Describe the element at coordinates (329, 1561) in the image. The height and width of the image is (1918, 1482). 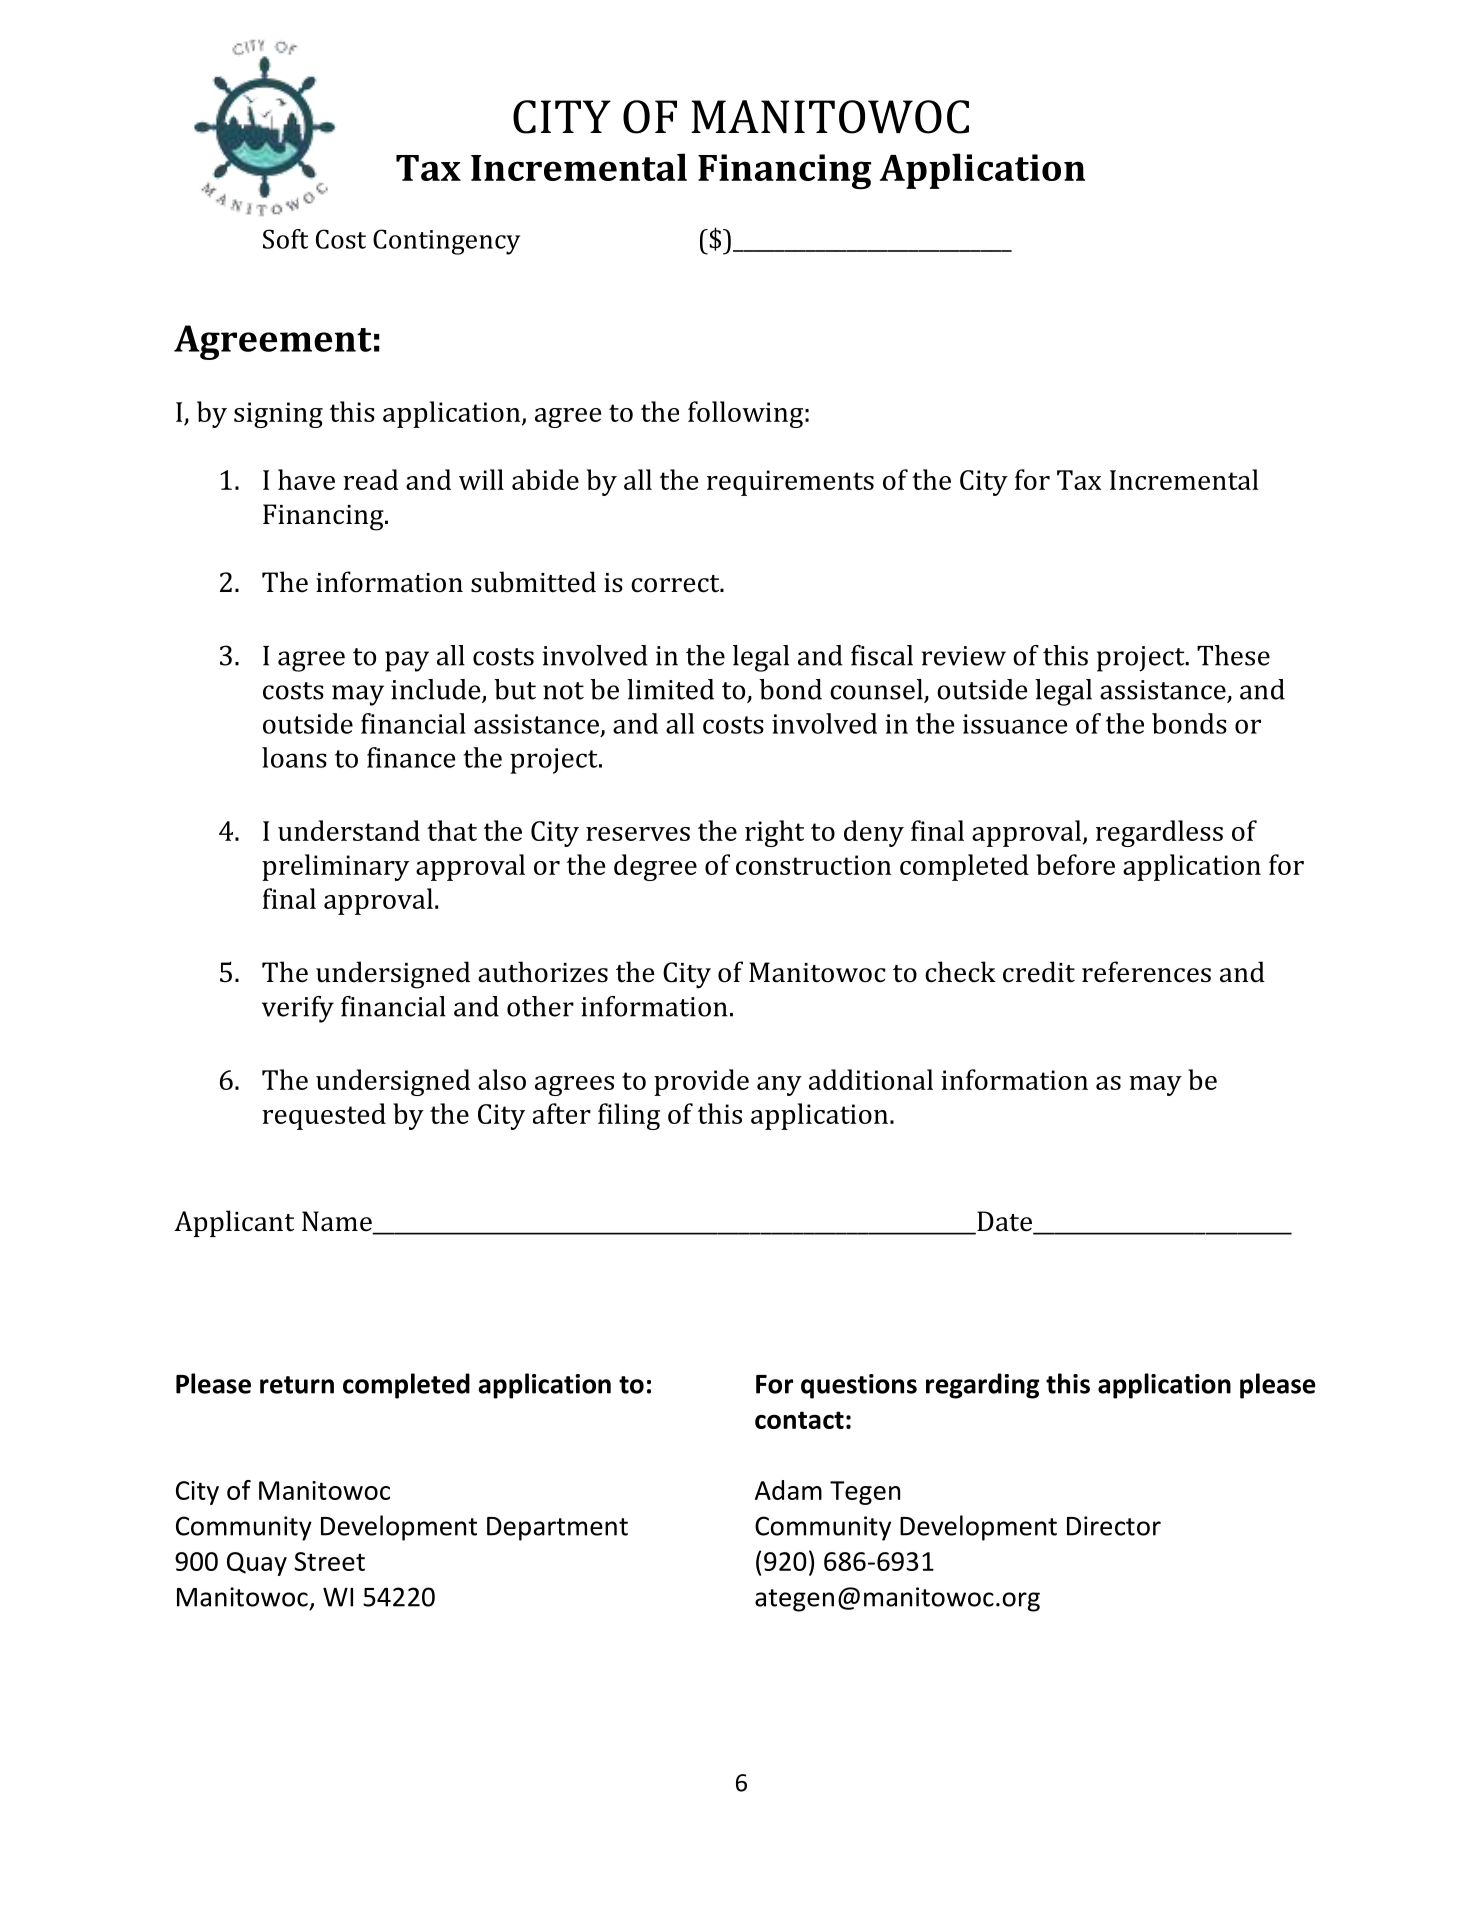
I see `Street` at that location.
